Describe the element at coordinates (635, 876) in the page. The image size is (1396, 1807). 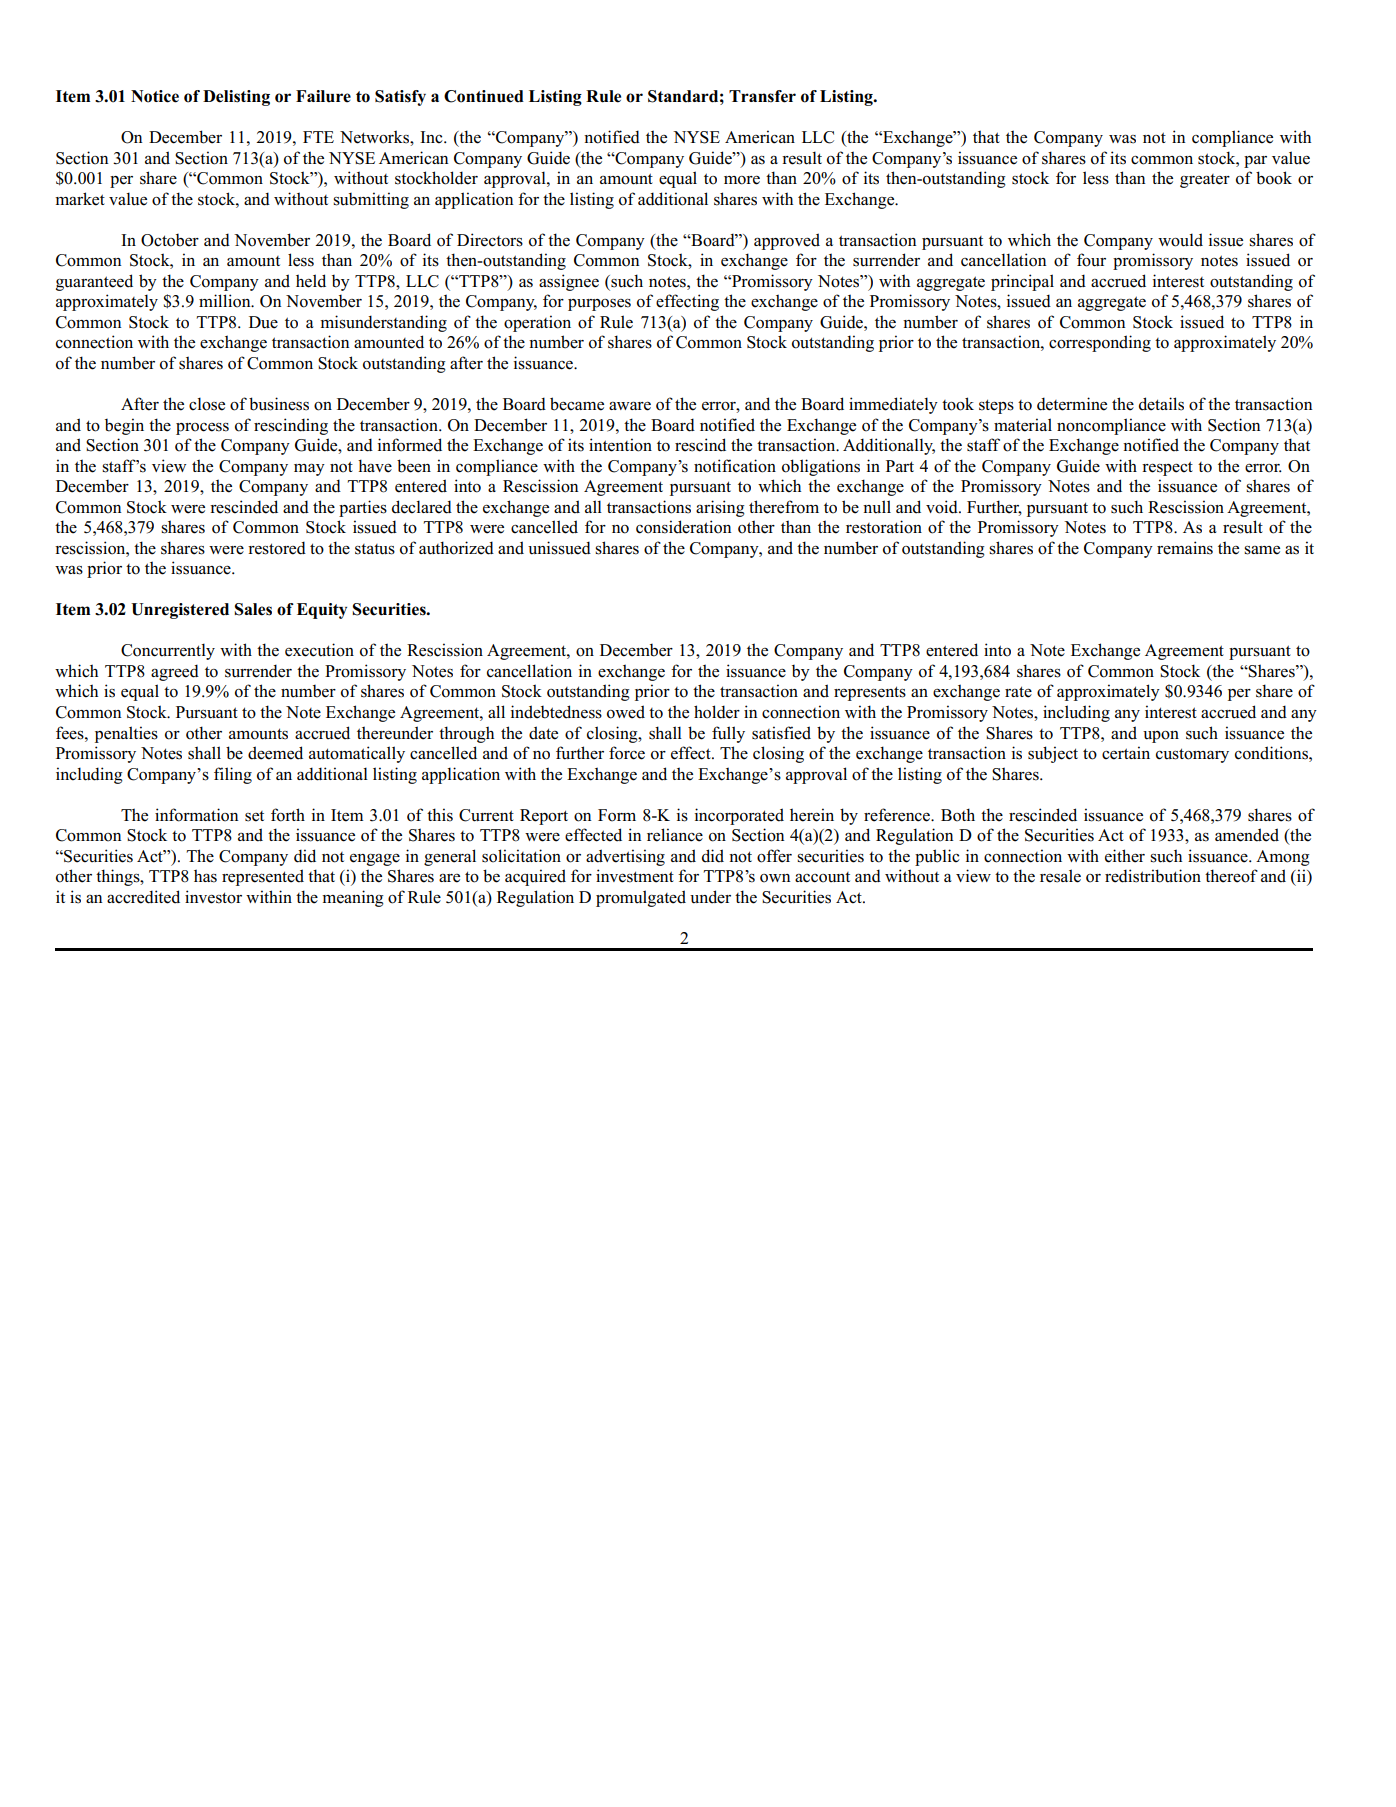
I see `investment` at that location.
